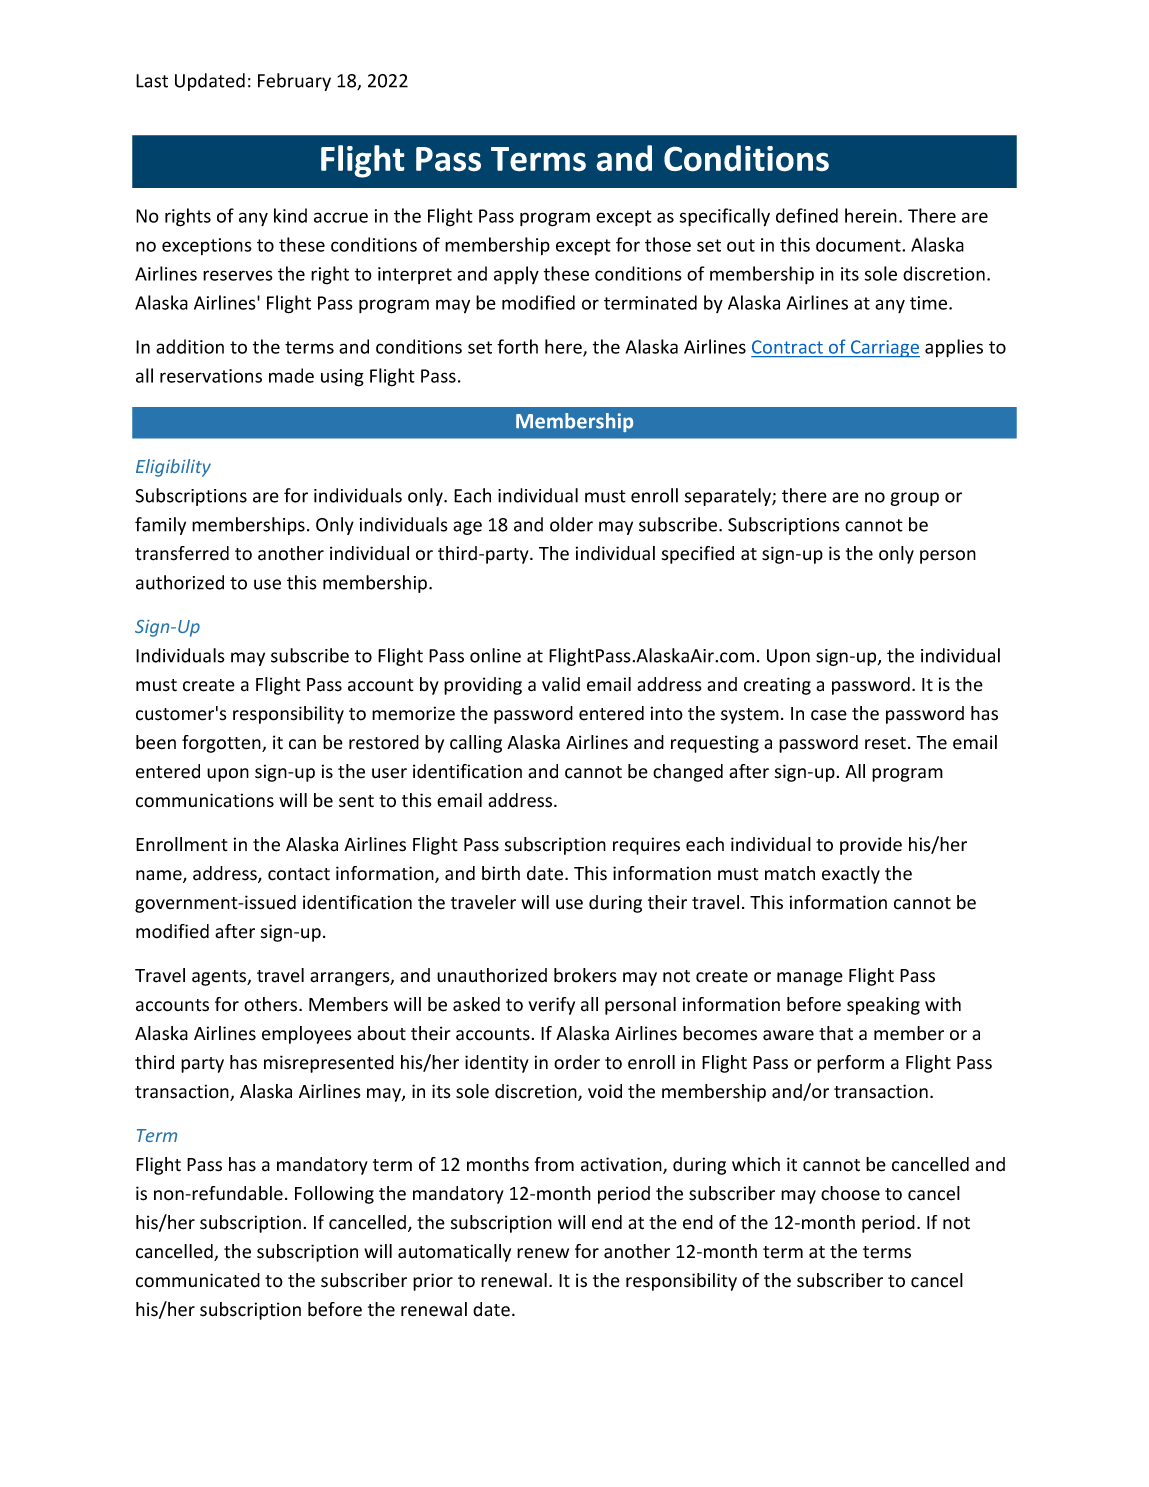 The image size is (1149, 1487). What do you see at coordinates (807, 215) in the image?
I see `defined` at bounding box center [807, 215].
